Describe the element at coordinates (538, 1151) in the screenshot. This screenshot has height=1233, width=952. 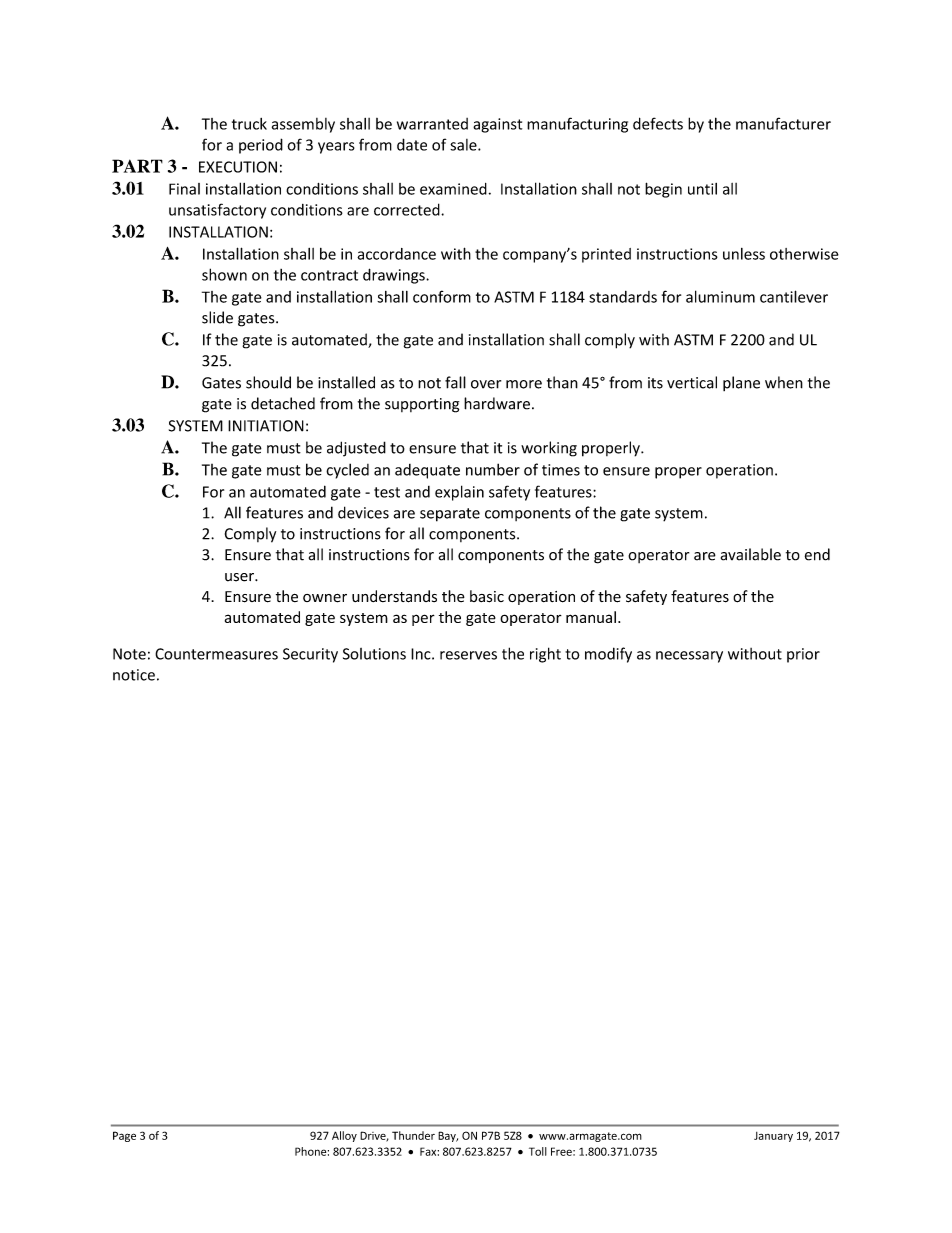
I see `Toll` at that location.
